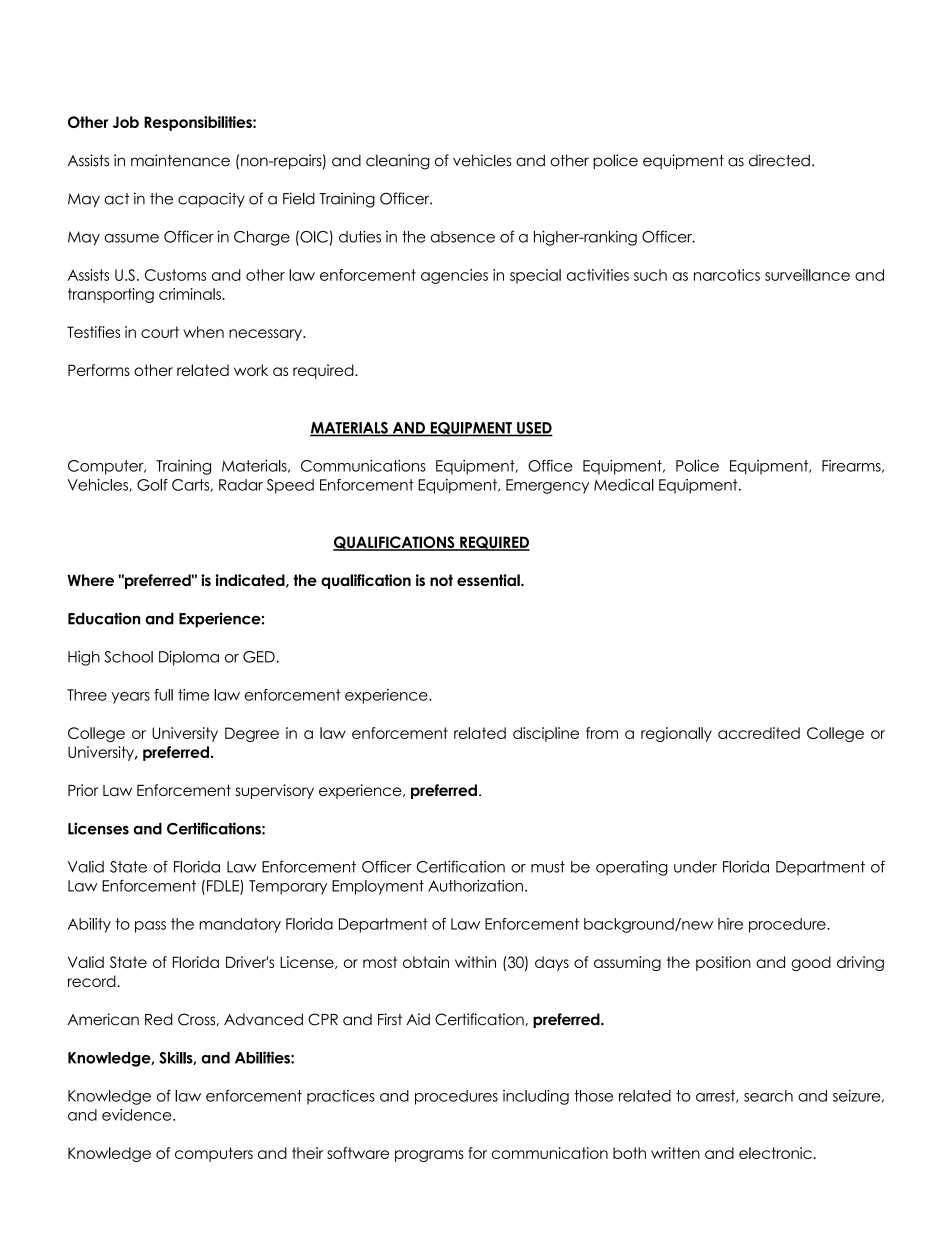  Describe the element at coordinates (150, 927) in the document. I see `pass` at that location.
